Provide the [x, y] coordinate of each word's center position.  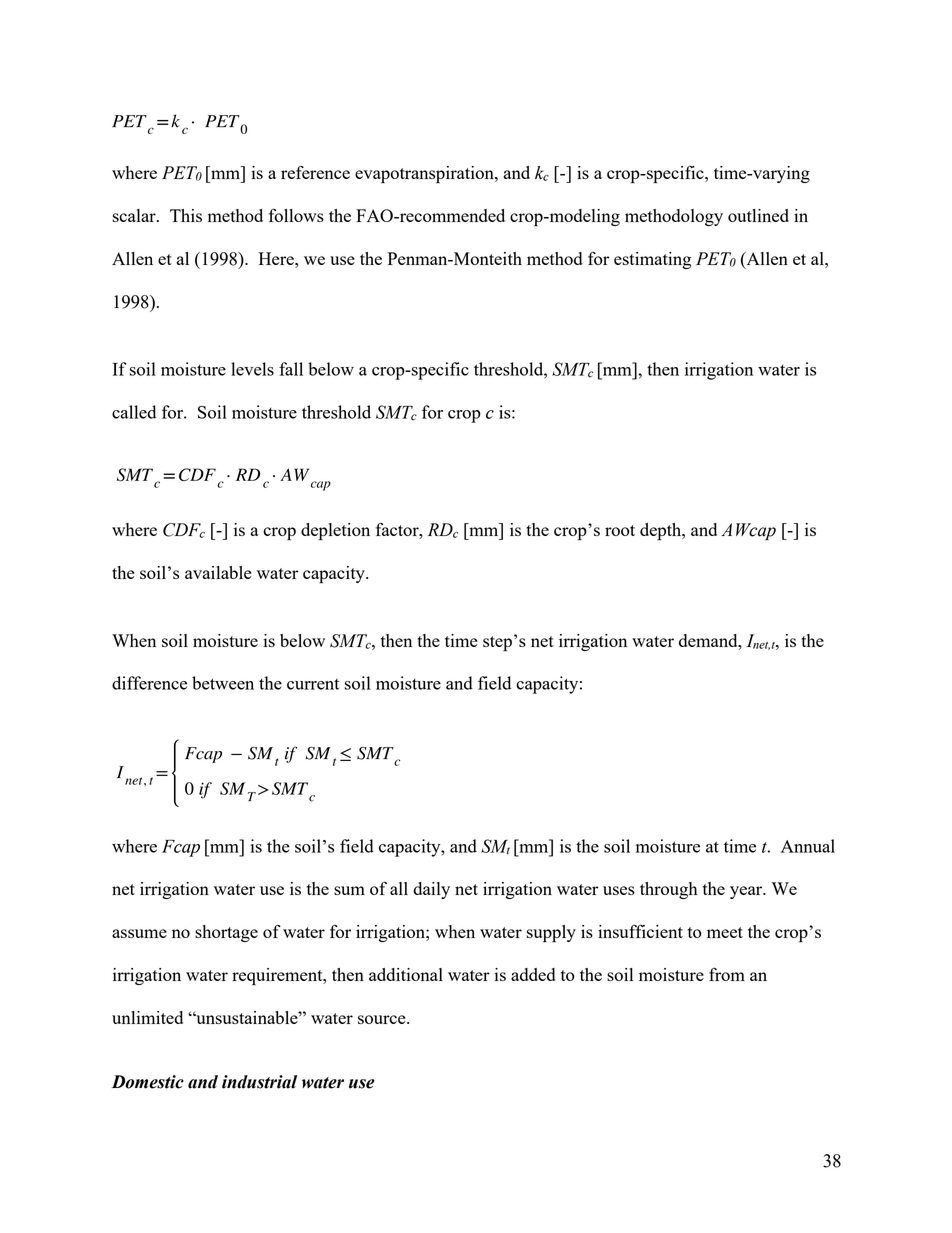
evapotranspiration [425, 175]
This [186, 215]
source [383, 1019]
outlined [758, 215]
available [218, 572]
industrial [259, 1082]
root [620, 530]
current [313, 684]
